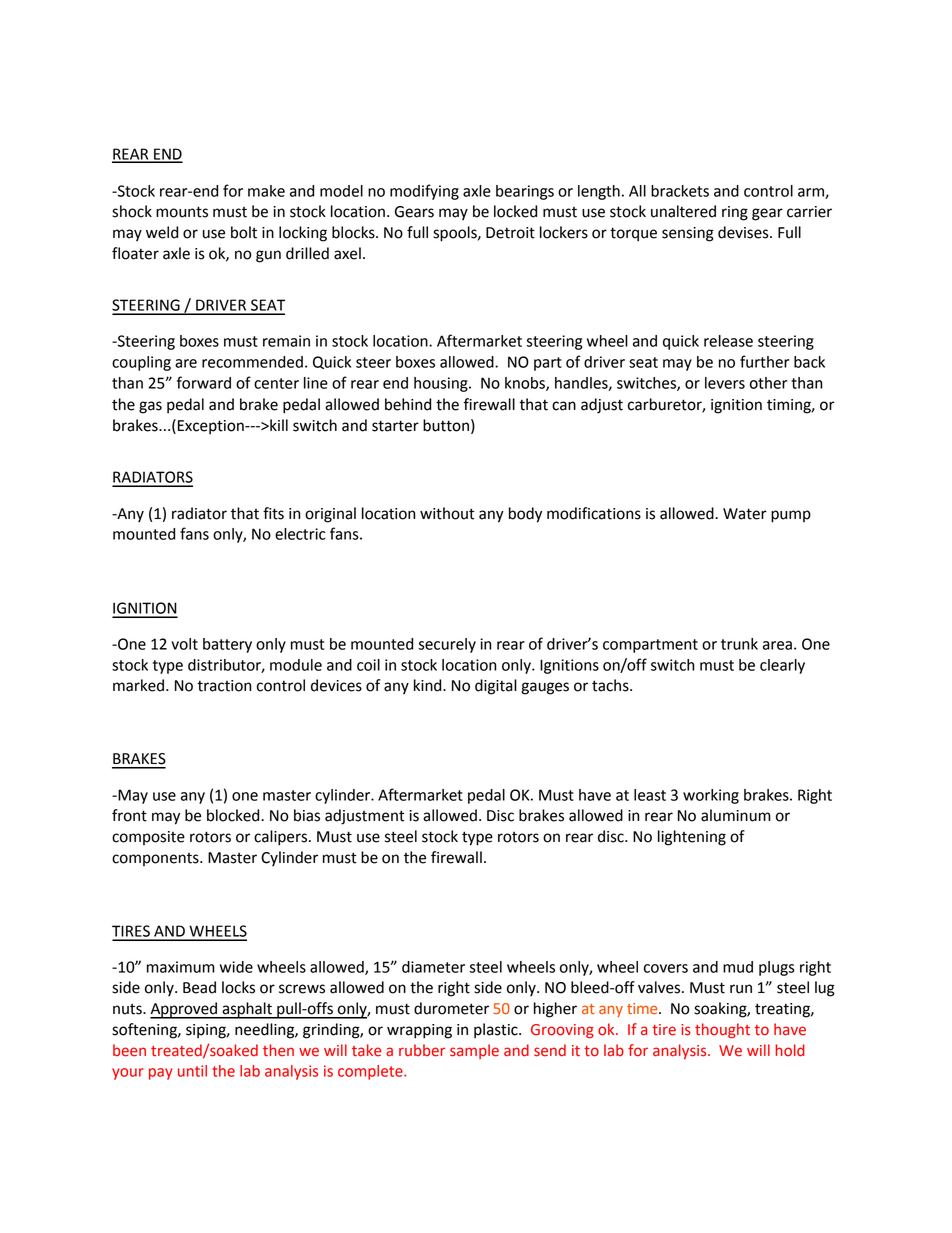 This document has height=1233, width=952. Describe the element at coordinates (711, 796) in the document. I see `working` at that location.
